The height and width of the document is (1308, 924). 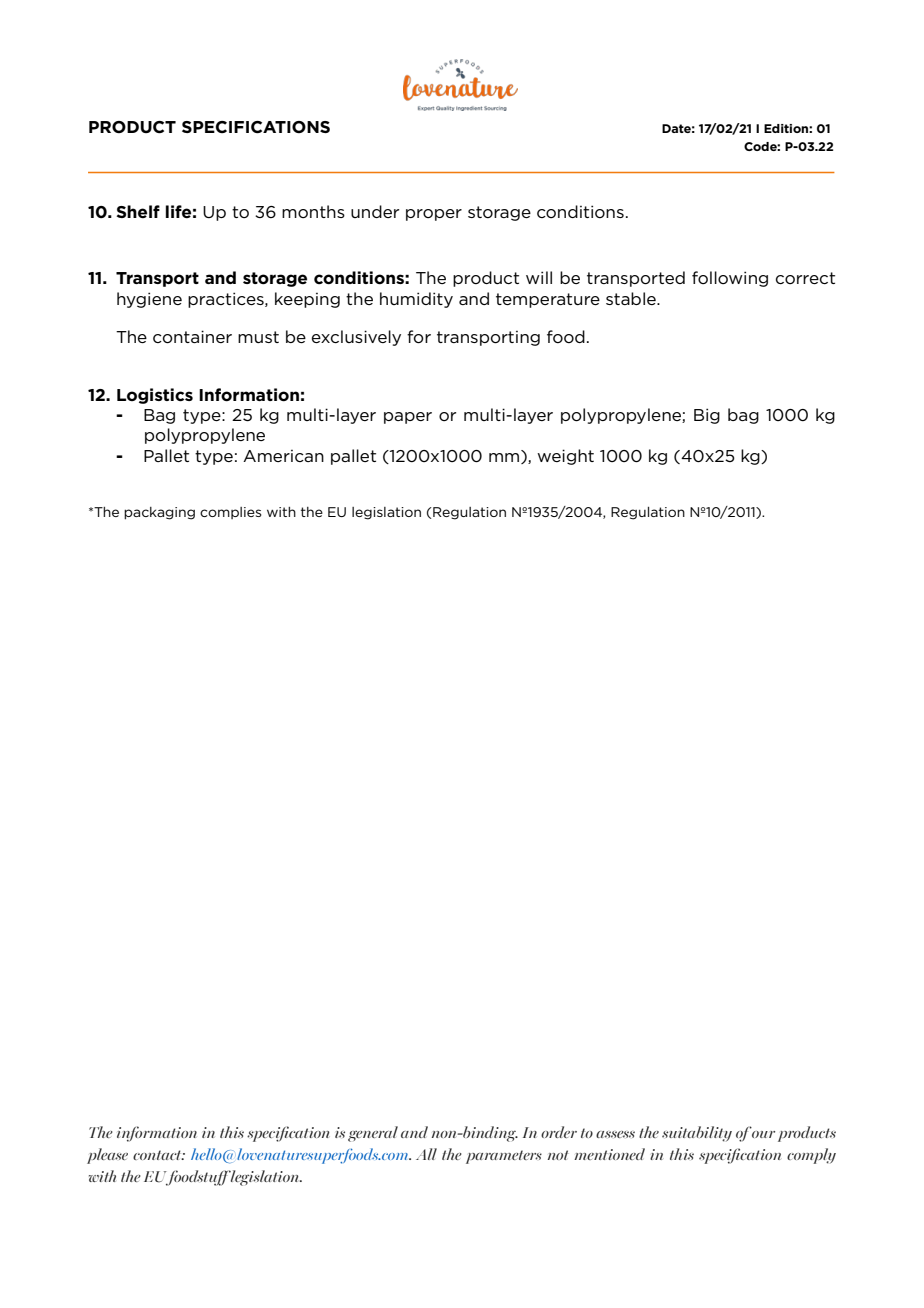 What do you see at coordinates (159, 513) in the document?
I see `packaging` at bounding box center [159, 513].
